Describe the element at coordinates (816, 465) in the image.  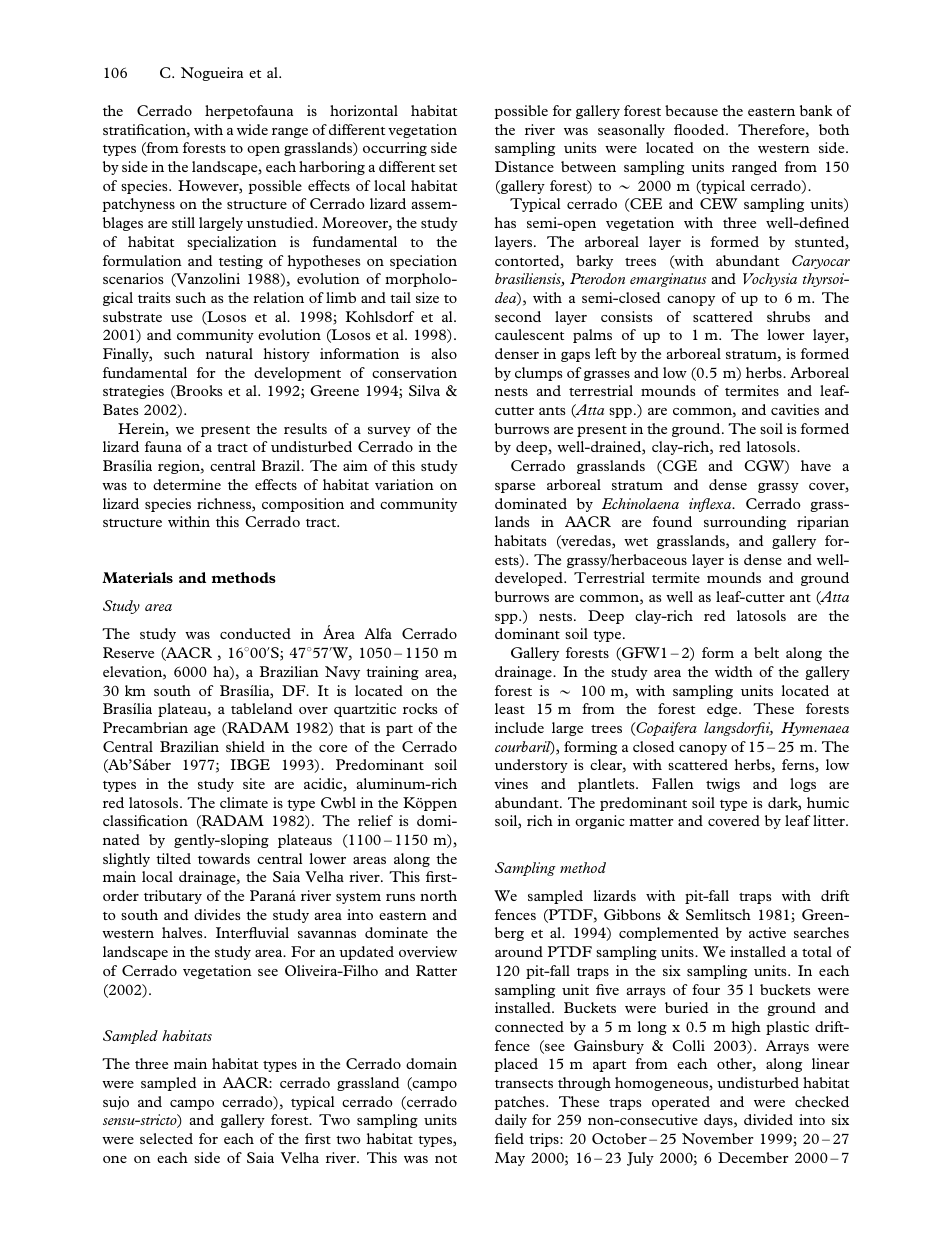
I see `have` at that location.
